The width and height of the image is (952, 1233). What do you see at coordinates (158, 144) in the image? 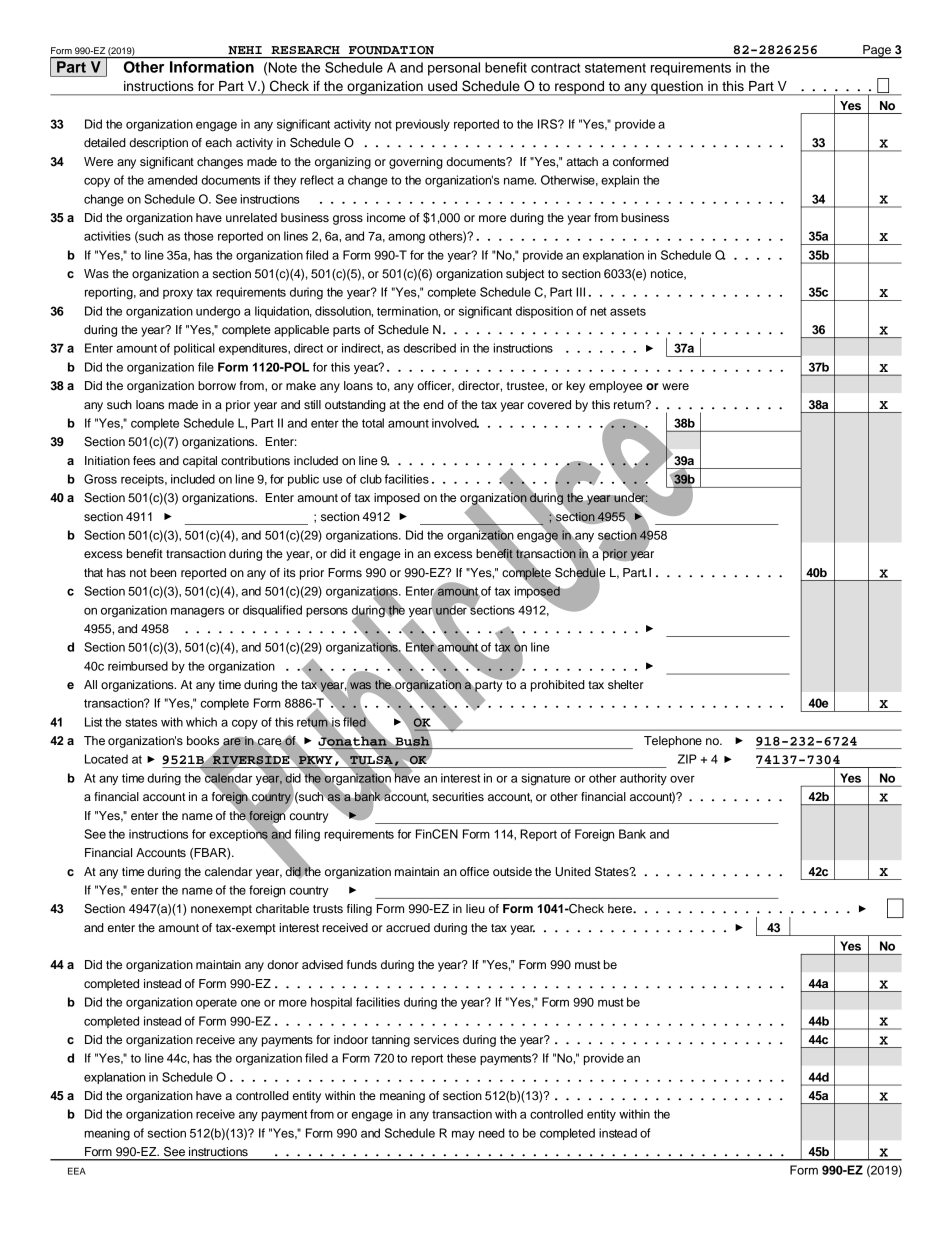
I see `description` at bounding box center [158, 144].
